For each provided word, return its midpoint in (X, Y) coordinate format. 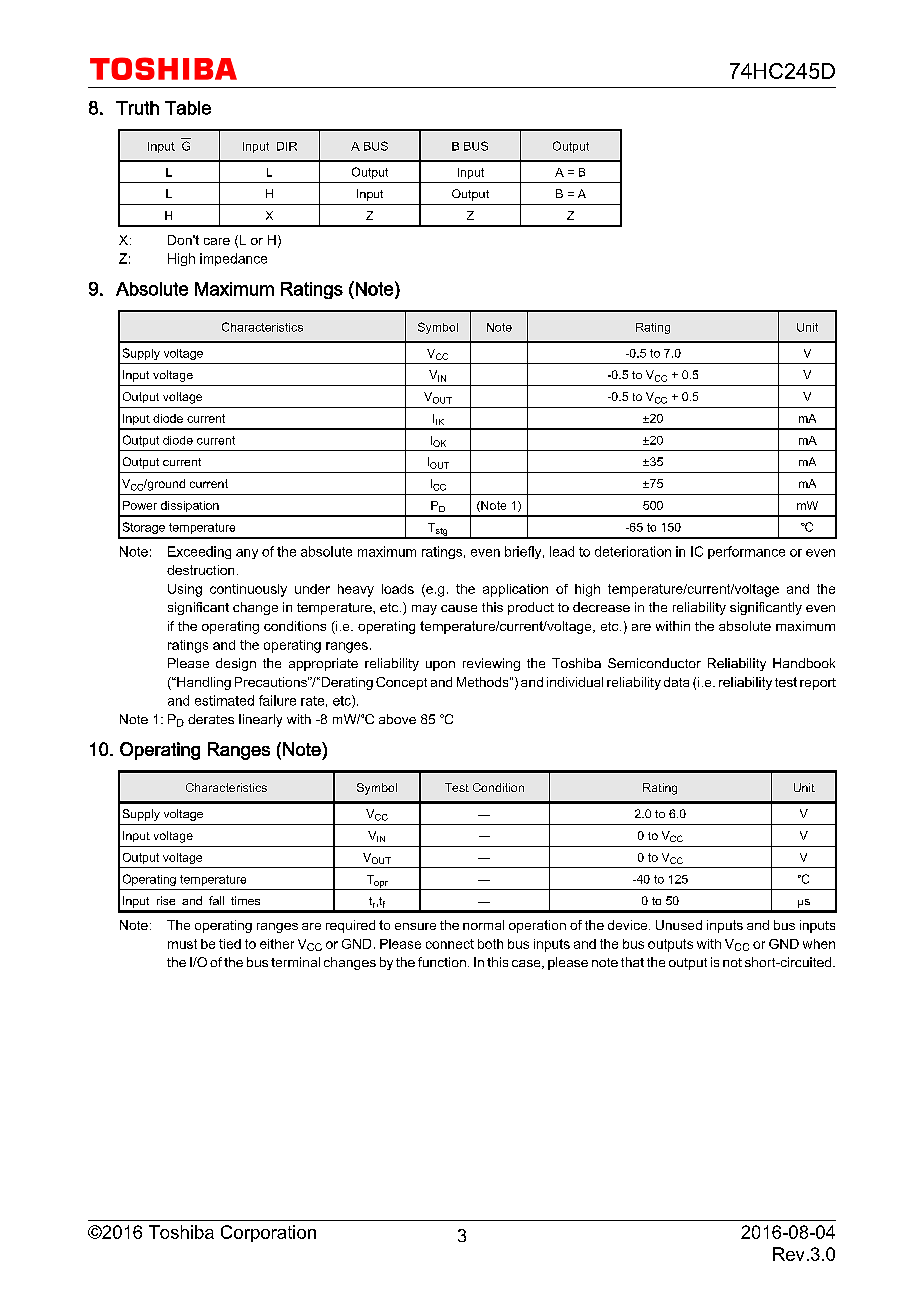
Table (188, 108)
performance (746, 552)
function (442, 962)
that (632, 962)
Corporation (268, 1233)
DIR (287, 146)
